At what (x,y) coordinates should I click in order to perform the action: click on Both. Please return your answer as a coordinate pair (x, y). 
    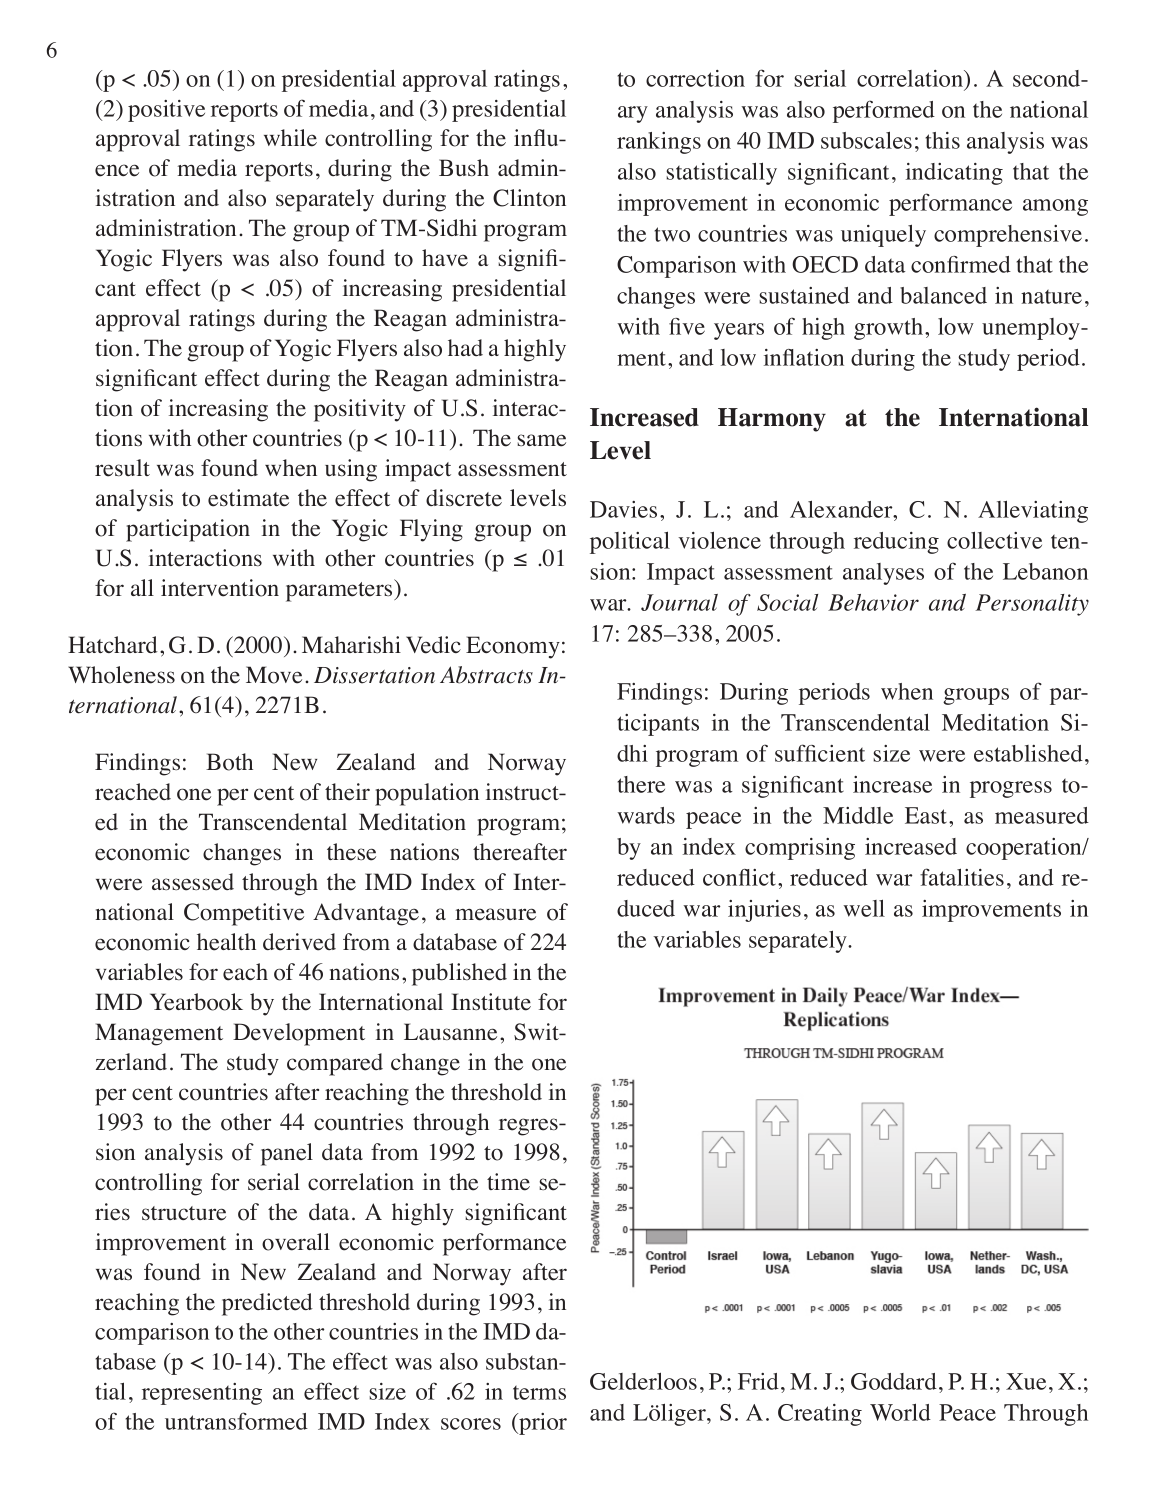
    Looking at the image, I should click on (229, 762).
